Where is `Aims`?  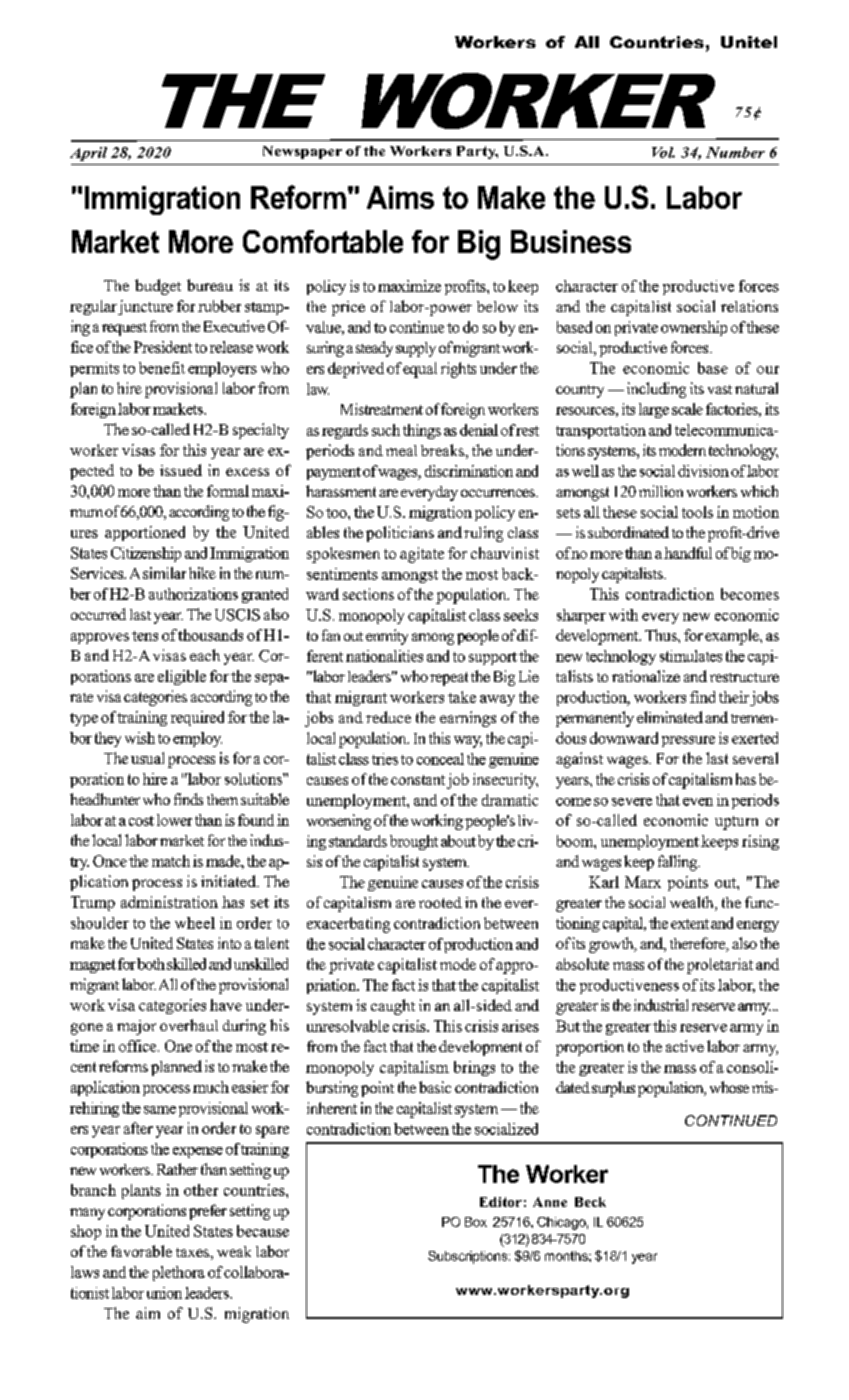
Aims is located at coordinates (400, 197).
